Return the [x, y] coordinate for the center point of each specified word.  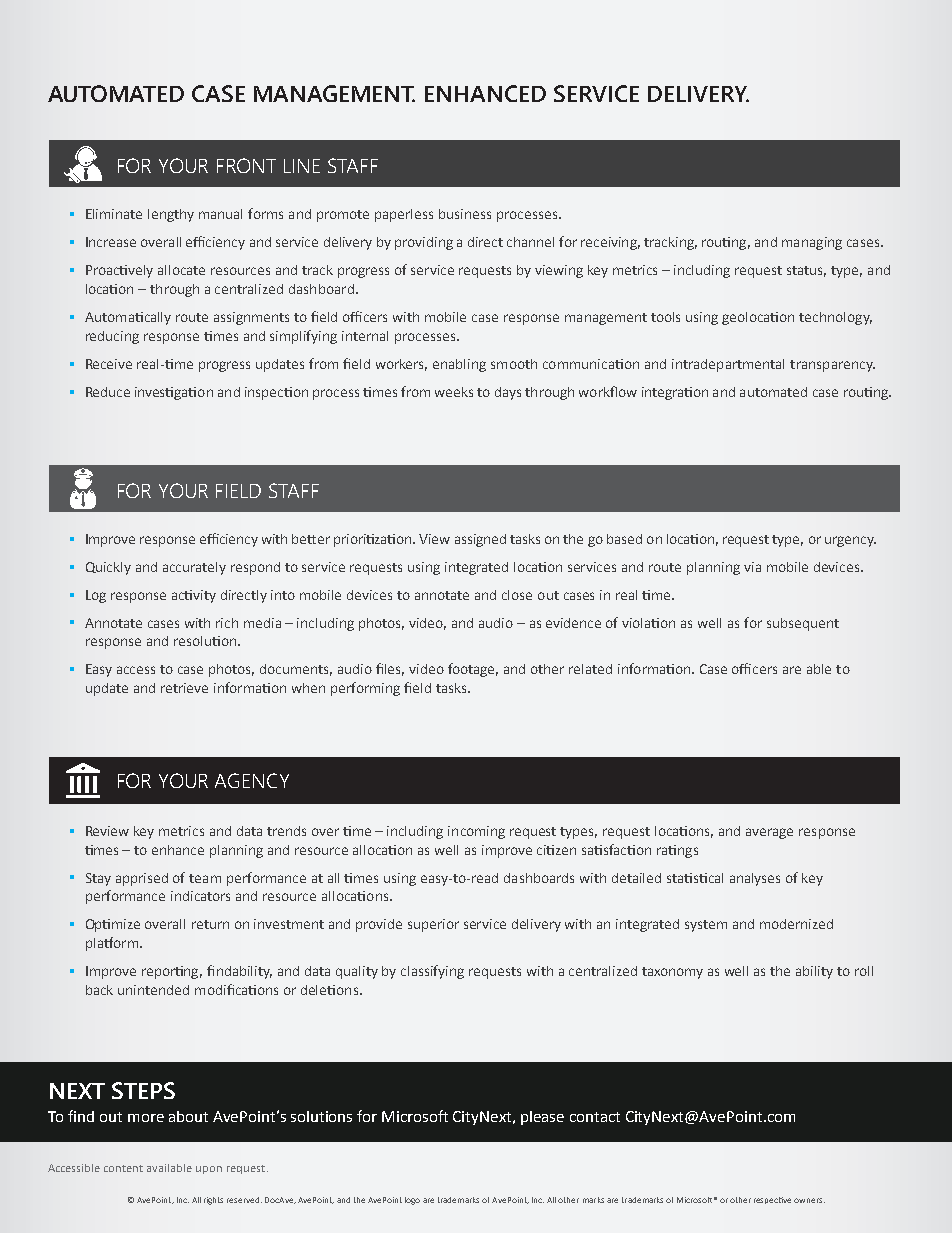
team [205, 878]
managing [812, 243]
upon [209, 1170]
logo [412, 1201]
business [465, 214]
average [769, 833]
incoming [476, 832]
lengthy [171, 215]
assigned [480, 540]
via [752, 567]
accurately [194, 568]
